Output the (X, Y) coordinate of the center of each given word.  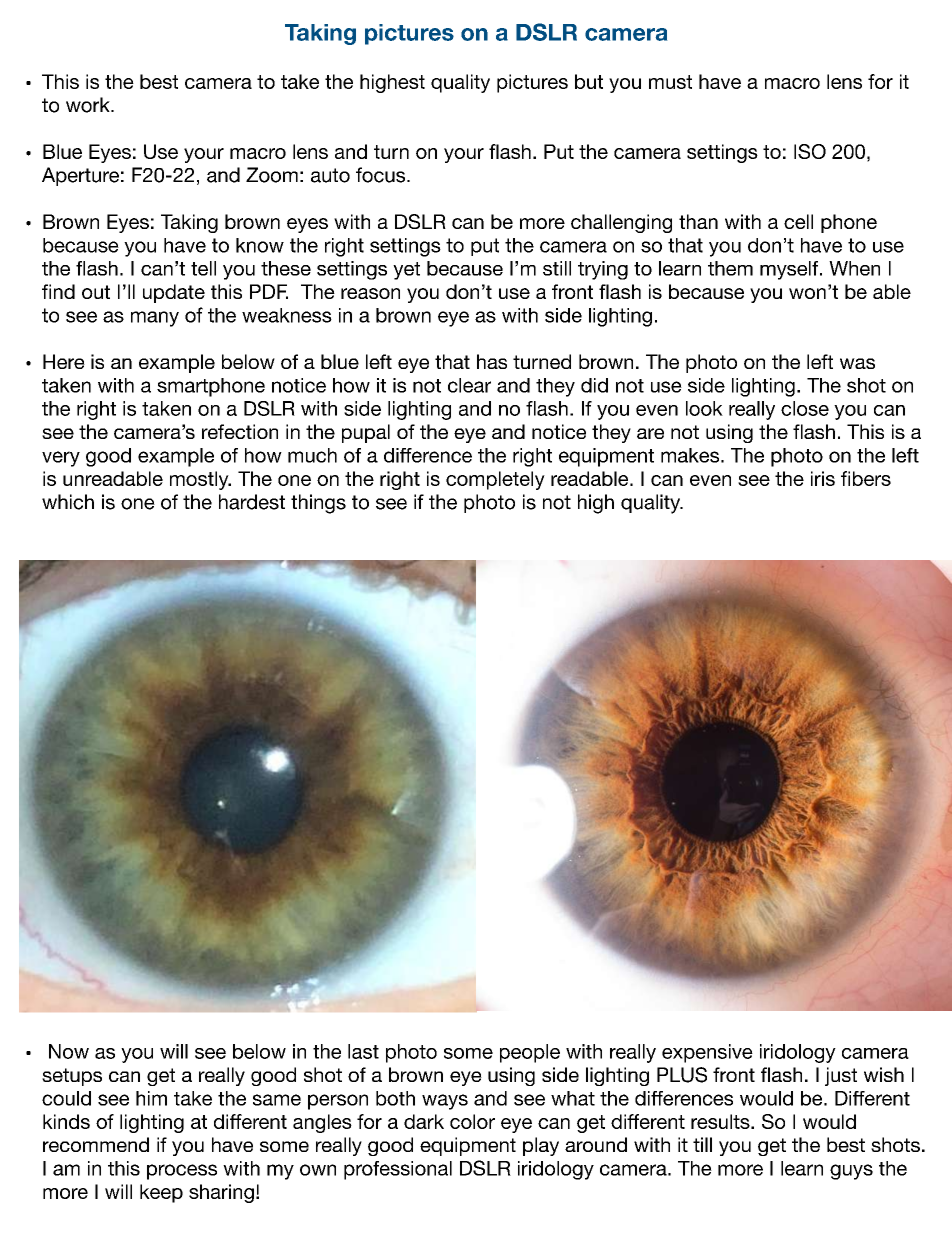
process (182, 1172)
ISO (810, 151)
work (89, 105)
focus (382, 175)
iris (823, 478)
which (68, 502)
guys (851, 1172)
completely (495, 480)
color (472, 1121)
